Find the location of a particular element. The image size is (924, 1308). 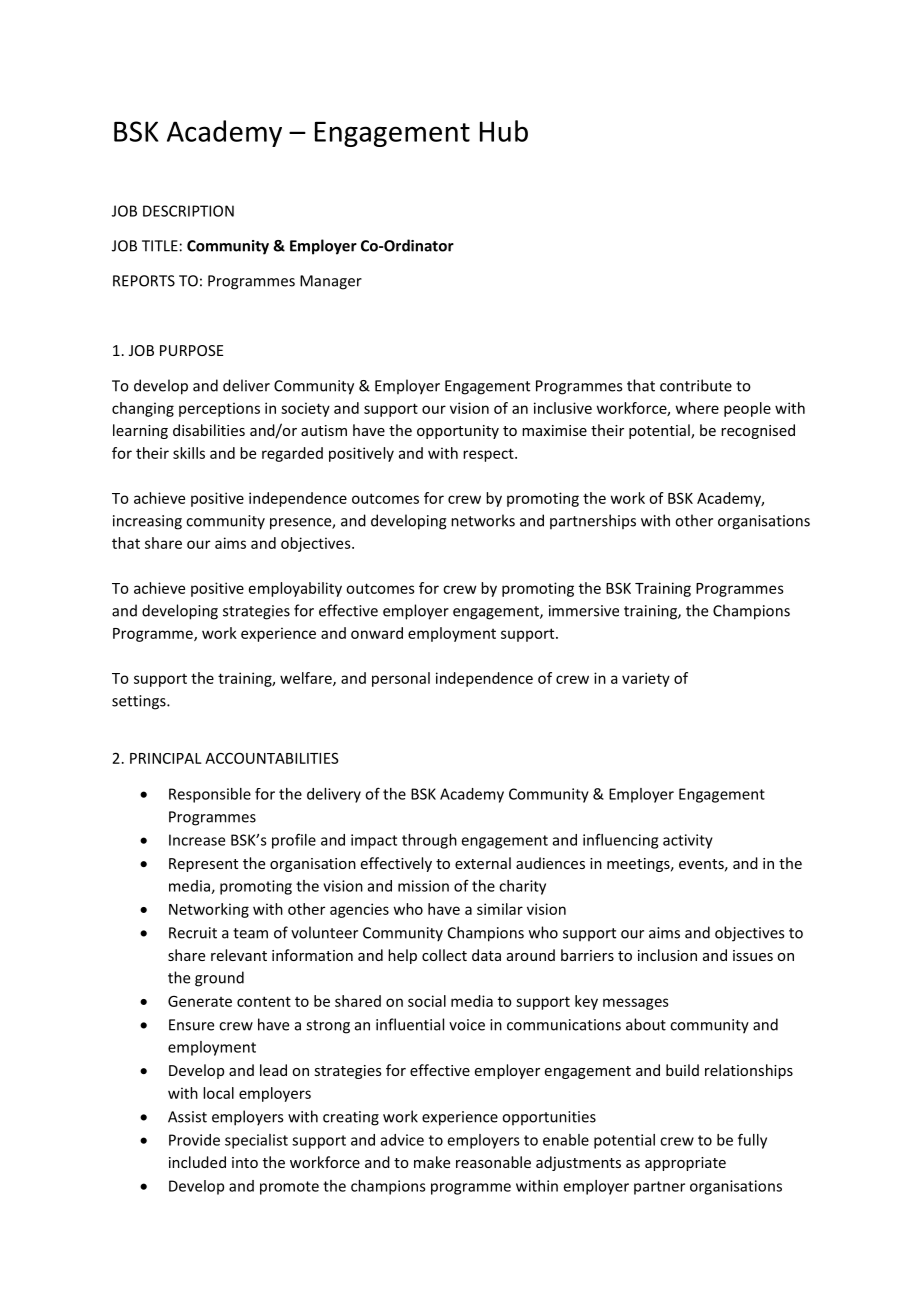

contribute is located at coordinates (696, 385).
